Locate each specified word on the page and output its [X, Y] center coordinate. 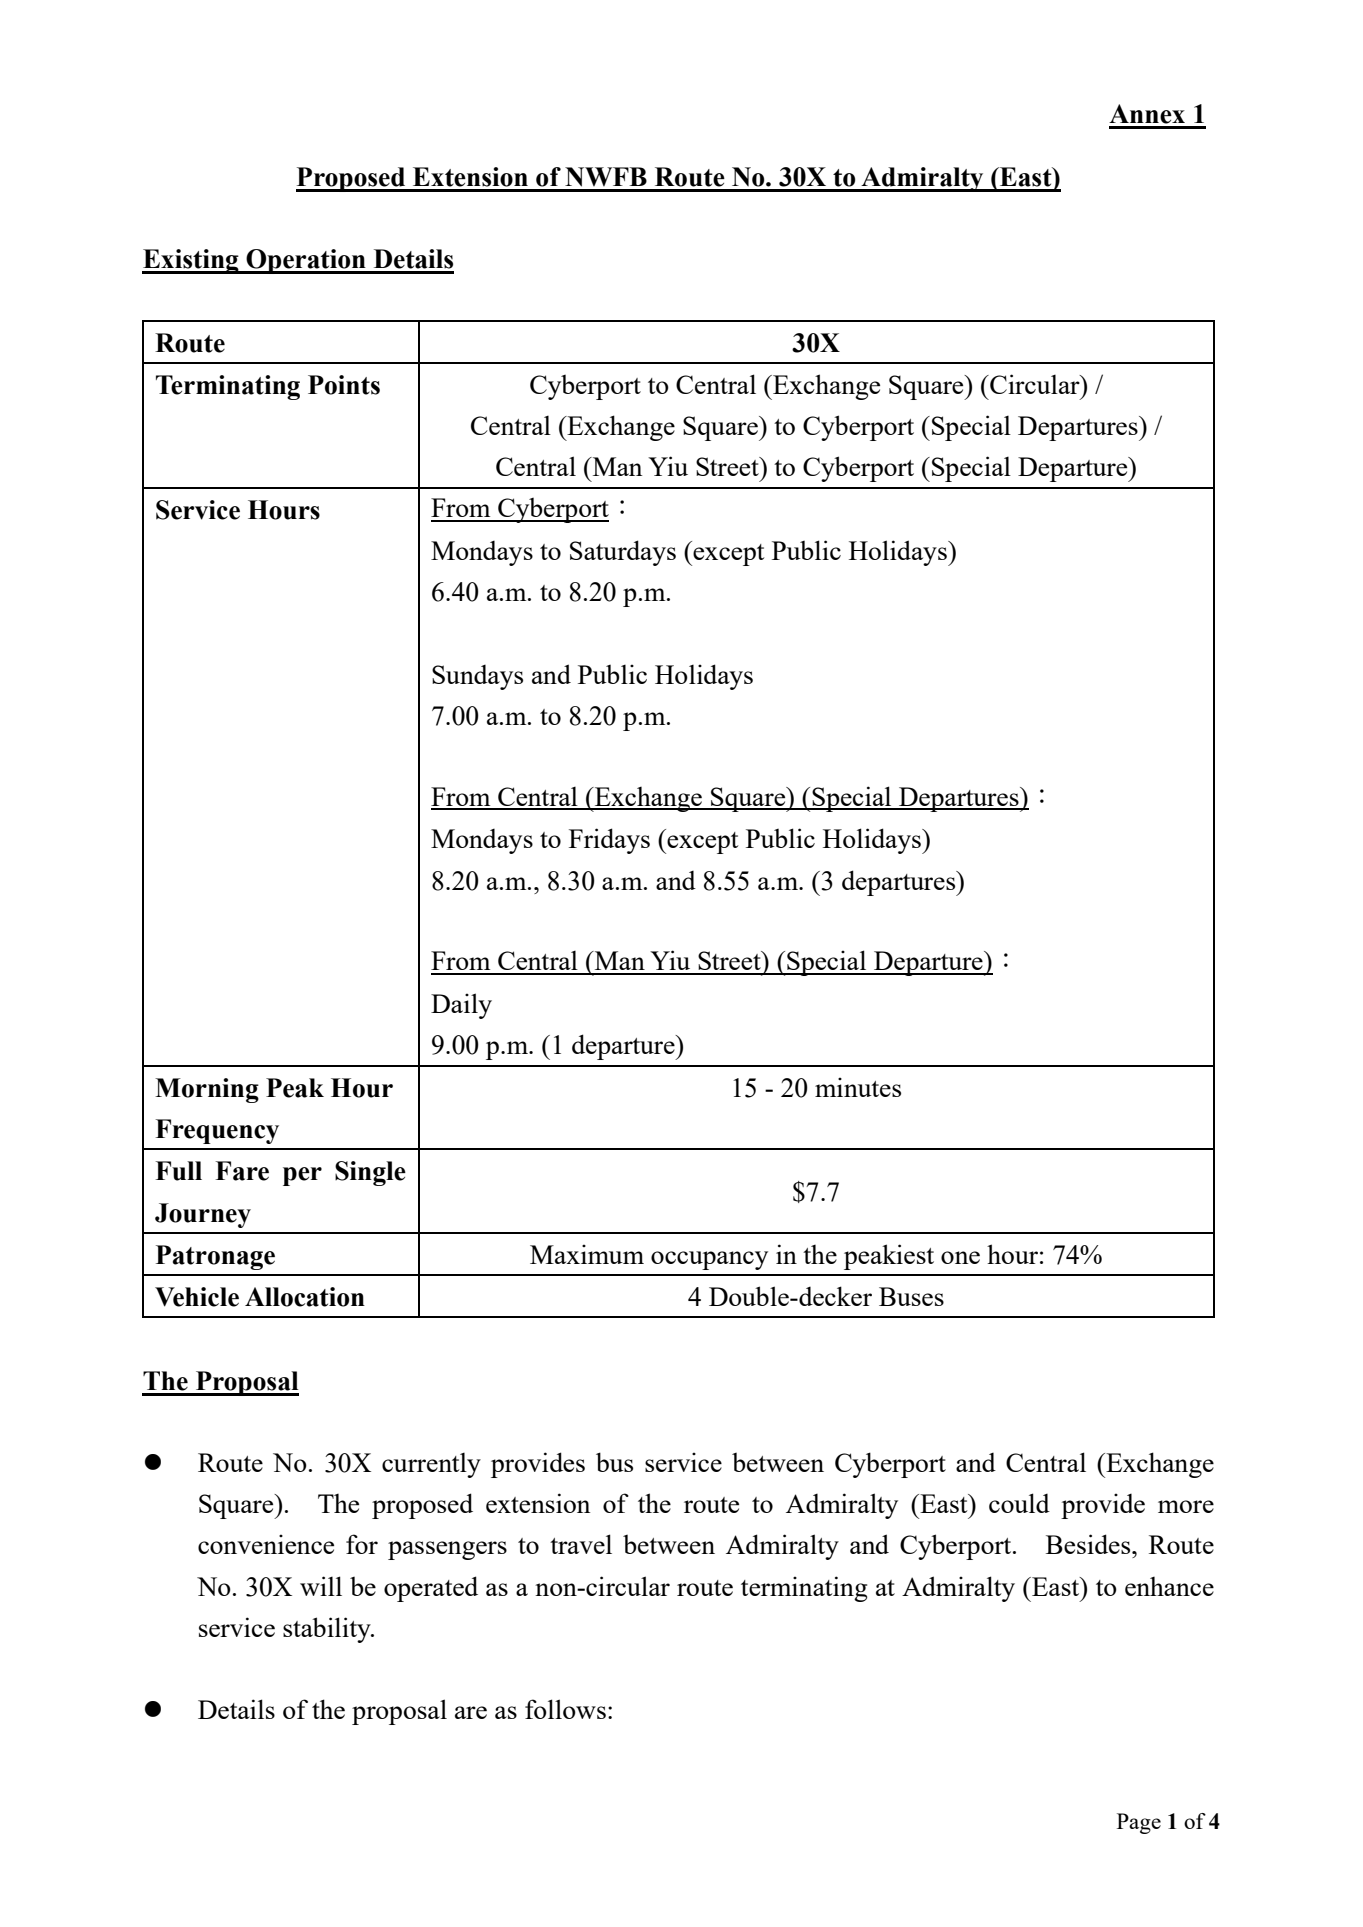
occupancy [709, 1260]
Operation [306, 261]
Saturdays [623, 553]
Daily [461, 1006]
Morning [207, 1090]
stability [328, 1630]
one [960, 1257]
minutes [858, 1087]
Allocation [305, 1297]
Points [344, 385]
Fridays [609, 841]
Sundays [477, 677]
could [1019, 1503]
